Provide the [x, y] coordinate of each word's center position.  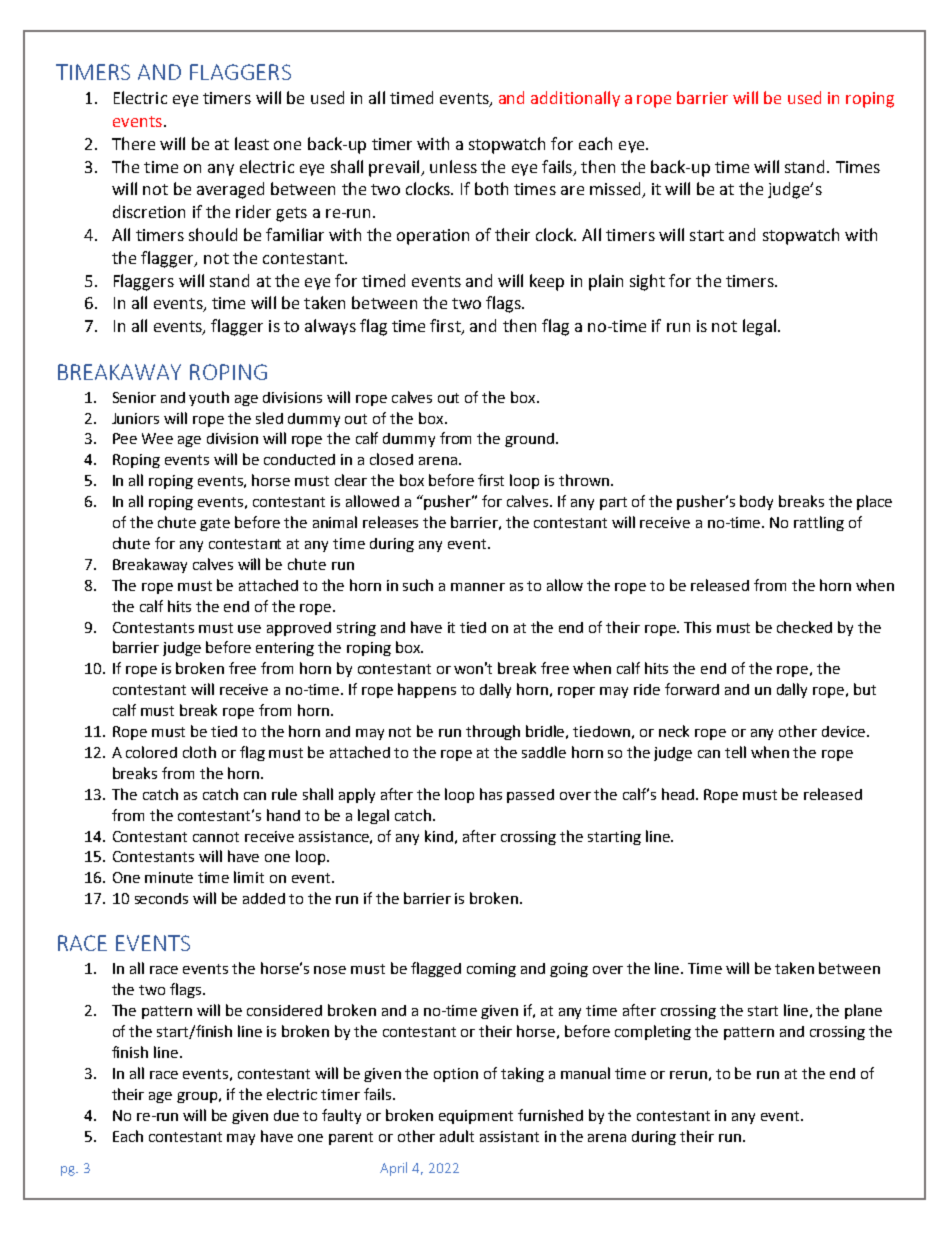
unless [453, 166]
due [286, 1115]
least [252, 143]
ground [529, 440]
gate [215, 524]
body [756, 502]
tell [735, 752]
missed [616, 190]
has [491, 794]
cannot [216, 837]
